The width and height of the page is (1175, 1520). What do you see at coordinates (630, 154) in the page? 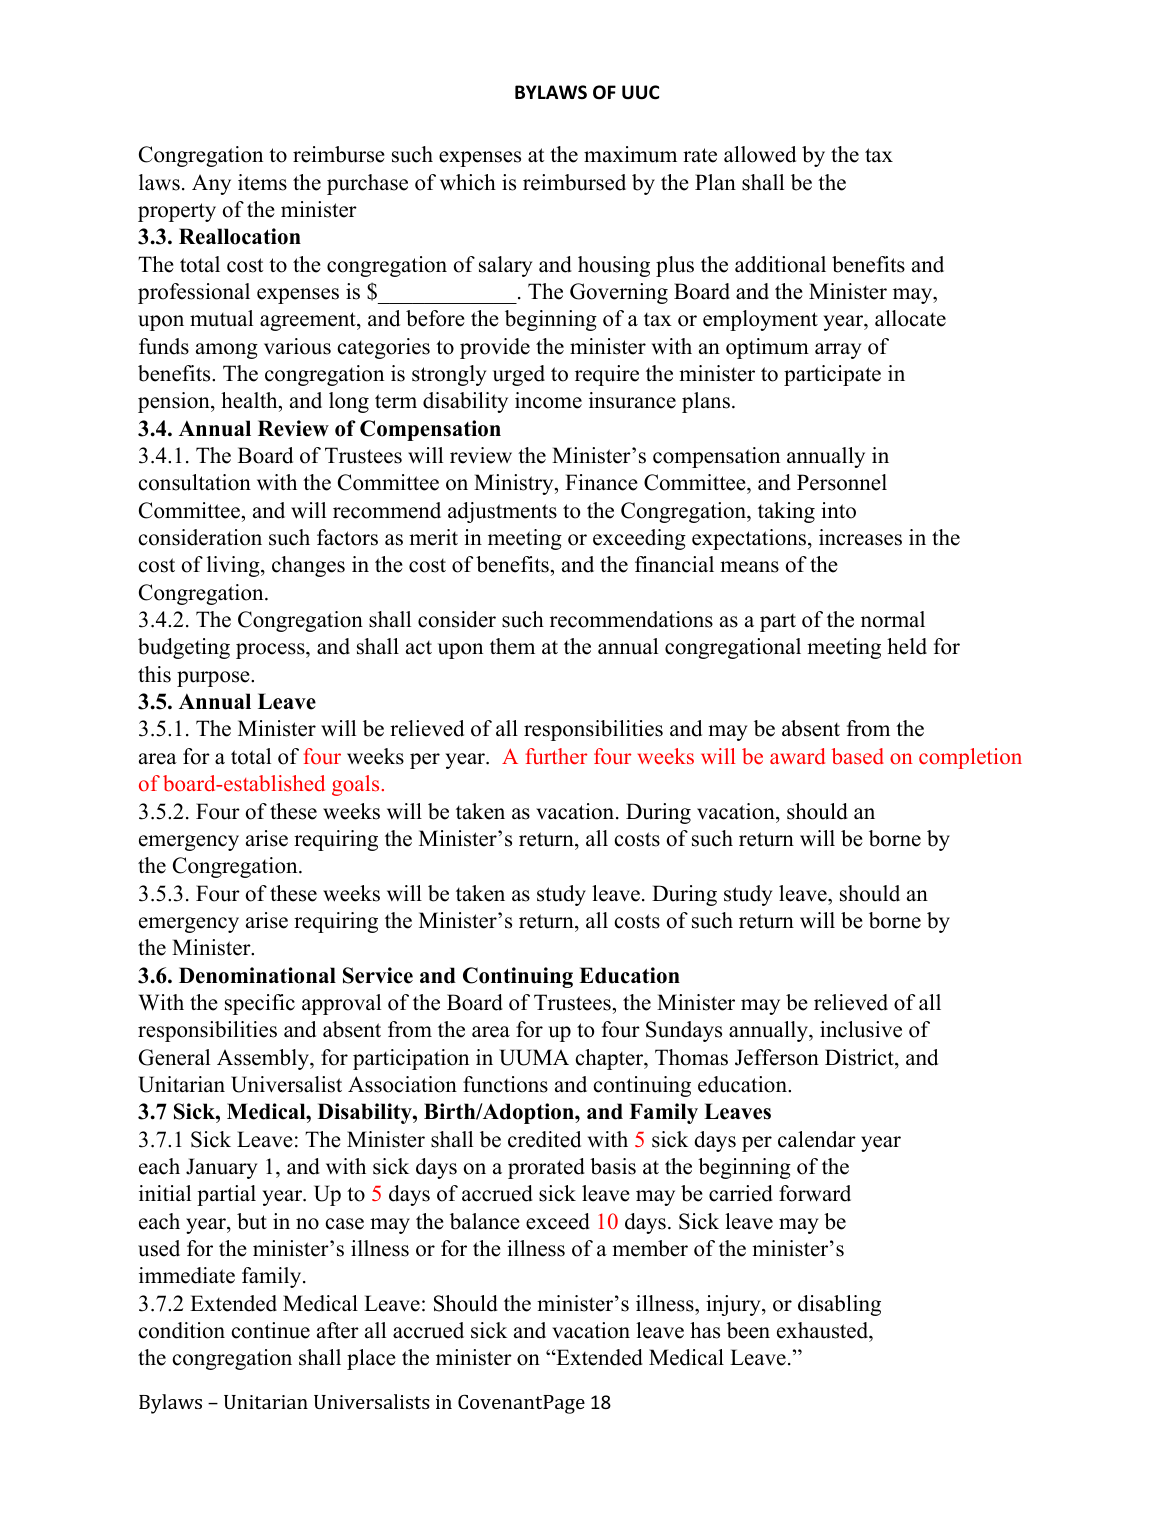
I see `maximum` at bounding box center [630, 154].
